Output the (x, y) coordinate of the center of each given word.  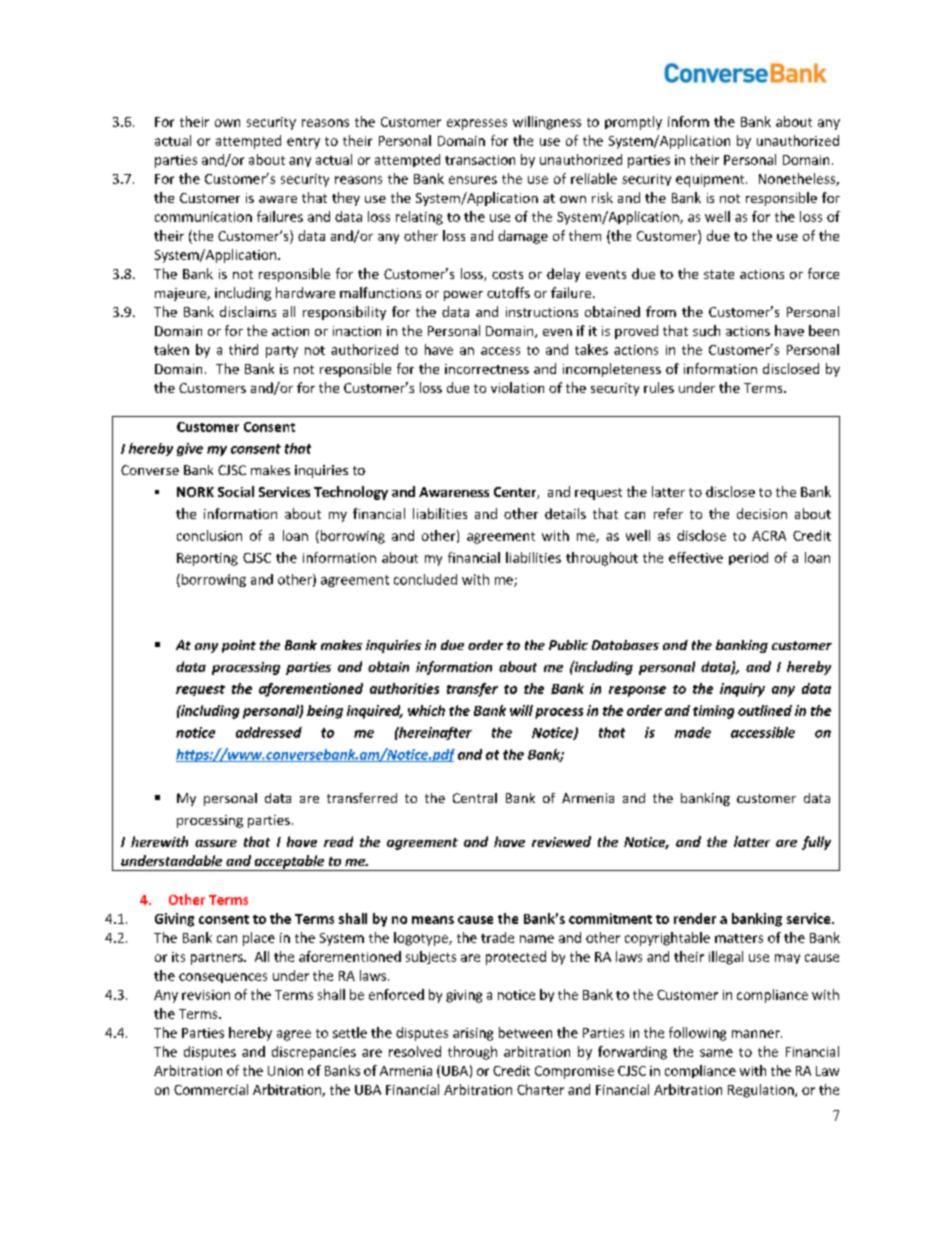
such (706, 330)
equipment (711, 180)
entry (303, 143)
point (239, 646)
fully (816, 843)
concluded (425, 579)
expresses (477, 124)
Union (285, 1071)
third (243, 349)
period (748, 558)
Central (475, 798)
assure (216, 843)
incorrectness (487, 369)
